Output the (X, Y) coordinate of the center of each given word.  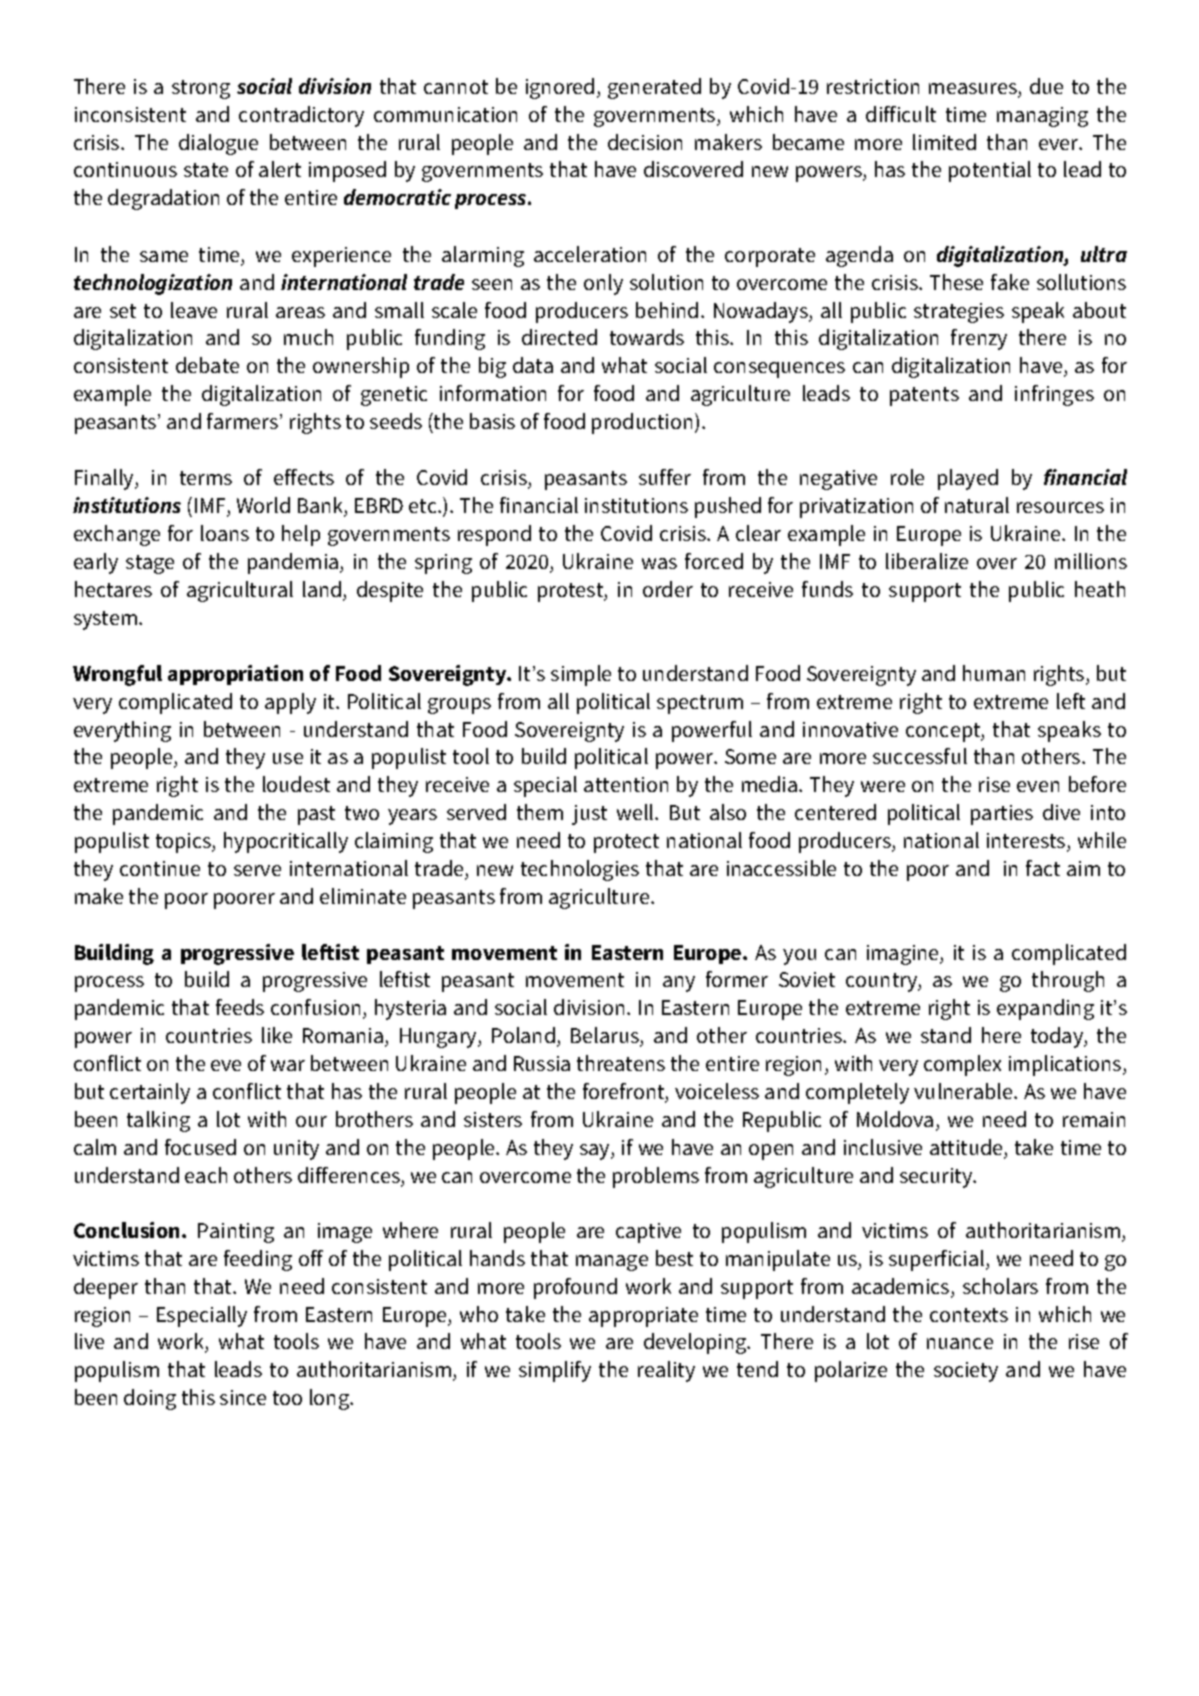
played (968, 479)
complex (962, 1065)
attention (626, 784)
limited (944, 142)
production (642, 423)
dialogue (218, 144)
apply (290, 703)
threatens (621, 1063)
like (277, 1035)
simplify (555, 1371)
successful (920, 756)
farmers (242, 421)
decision (645, 142)
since (243, 1397)
